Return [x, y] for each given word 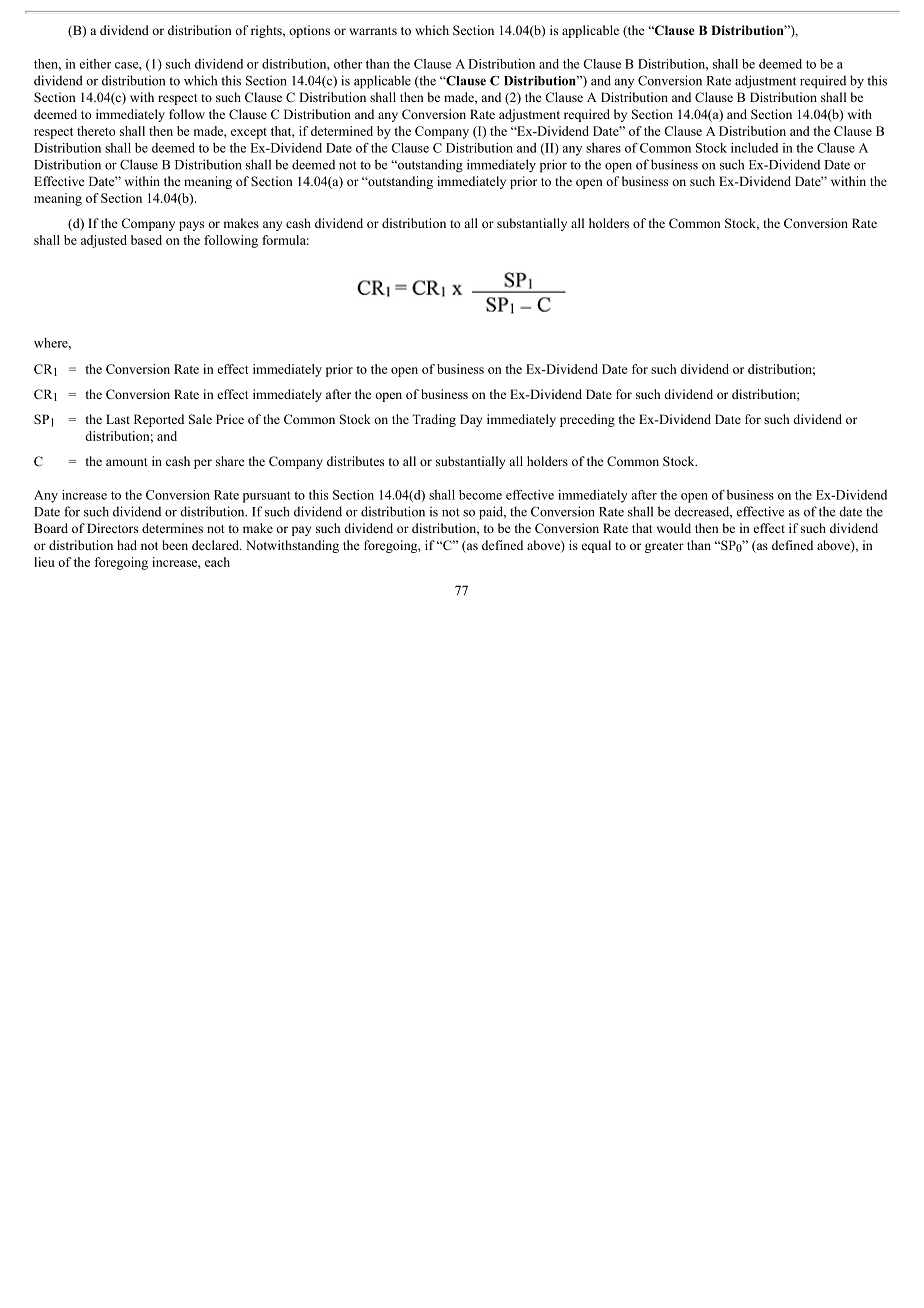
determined [342, 131]
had [127, 545]
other [348, 64]
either [95, 64]
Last [118, 419]
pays [191, 226]
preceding [587, 420]
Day [471, 420]
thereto [96, 131]
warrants [373, 31]
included [754, 148]
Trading [434, 420]
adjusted [104, 241]
